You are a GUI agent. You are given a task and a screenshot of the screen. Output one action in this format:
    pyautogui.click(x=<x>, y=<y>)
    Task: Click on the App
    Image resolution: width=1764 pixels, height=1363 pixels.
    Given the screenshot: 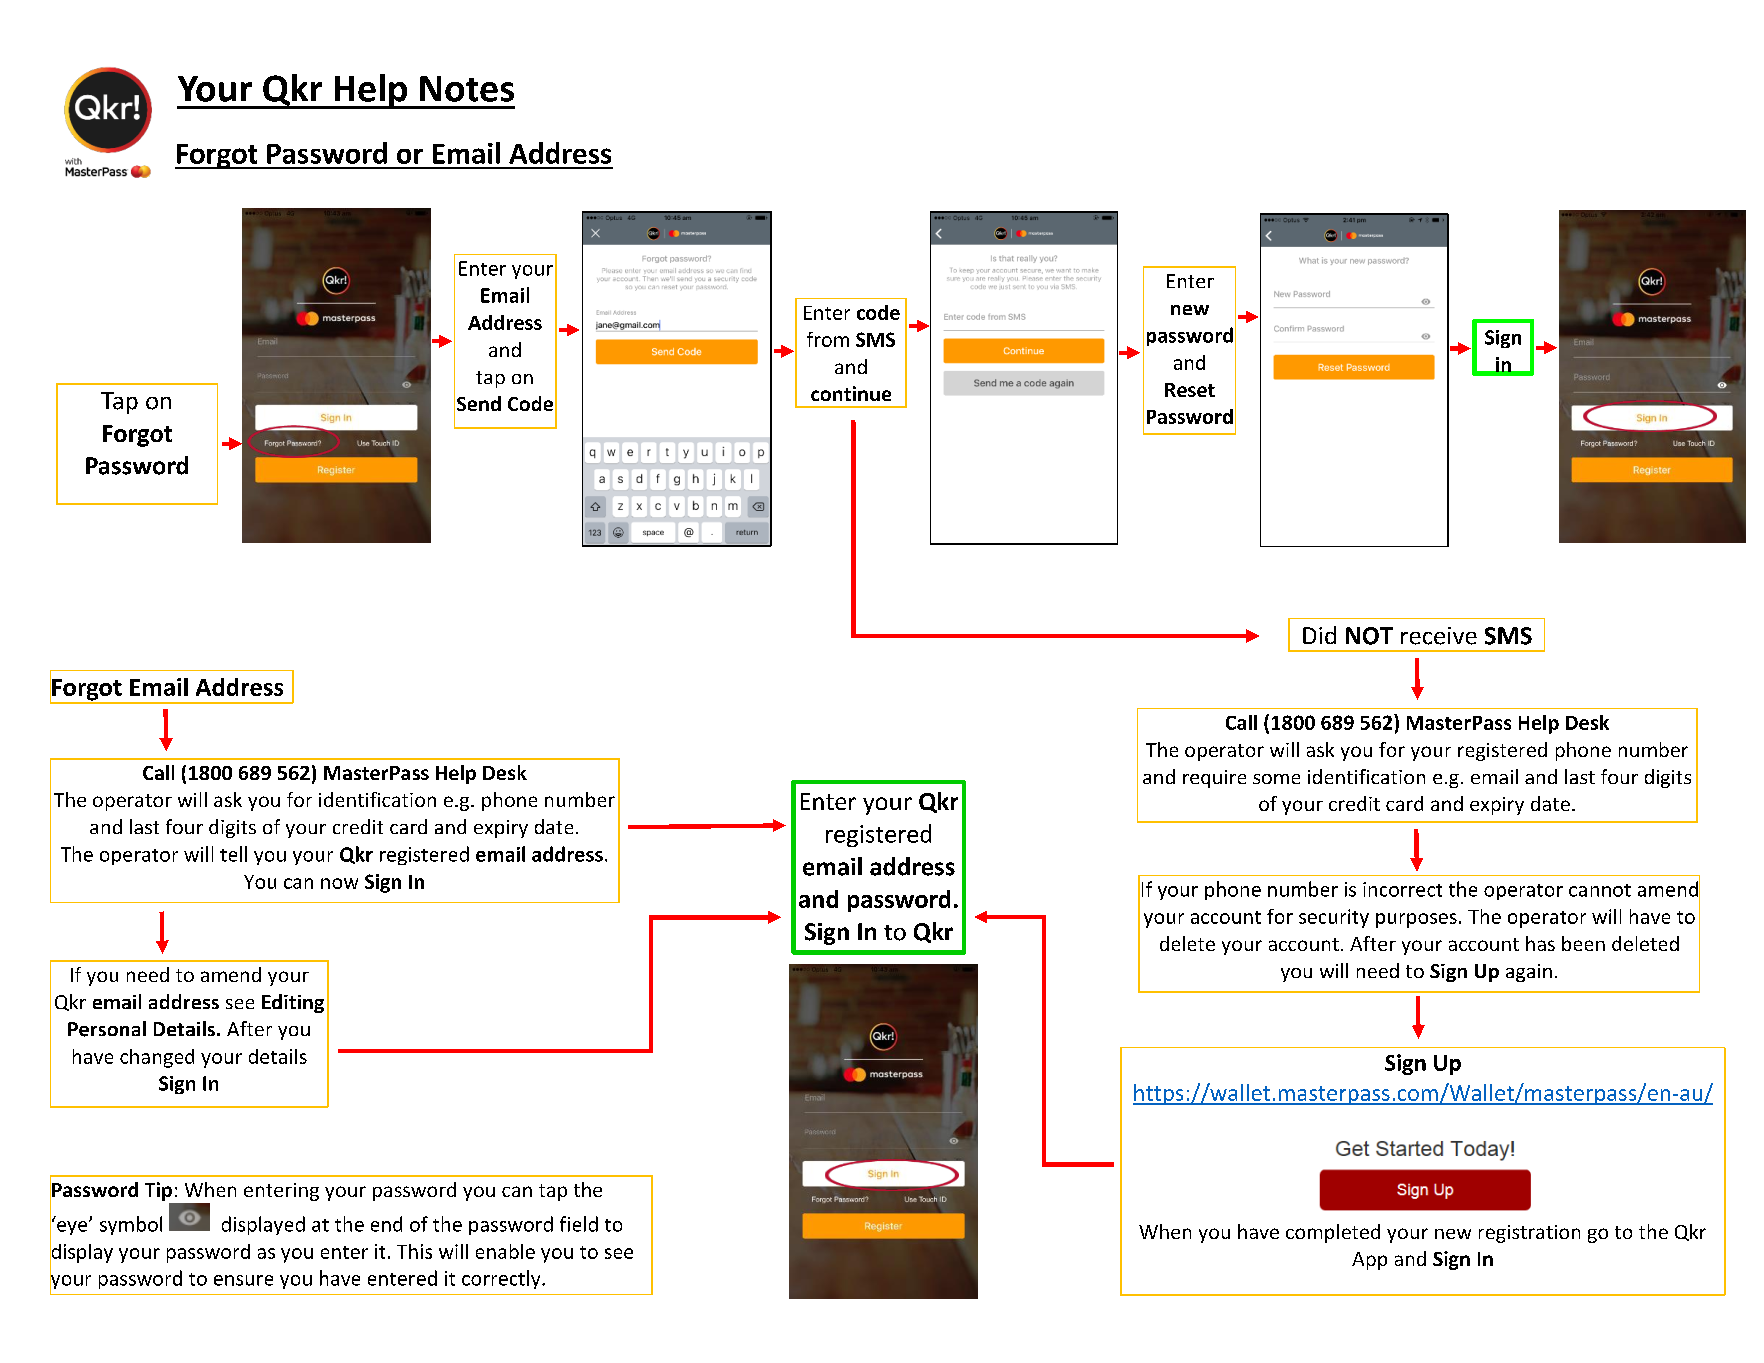 What is the action you would take?
    pyautogui.click(x=1369, y=1261)
